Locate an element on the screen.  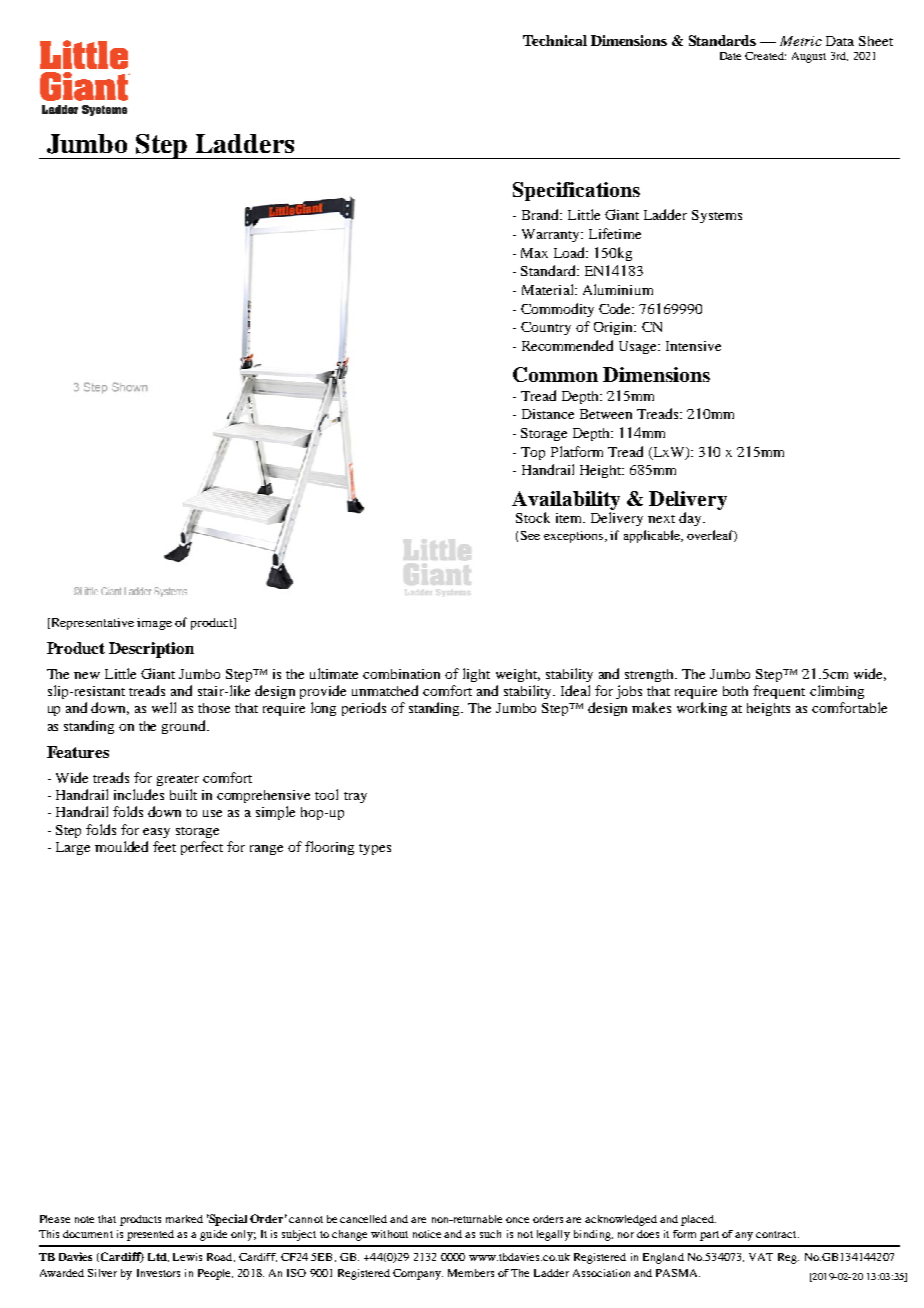
Created is located at coordinates (765, 56).
